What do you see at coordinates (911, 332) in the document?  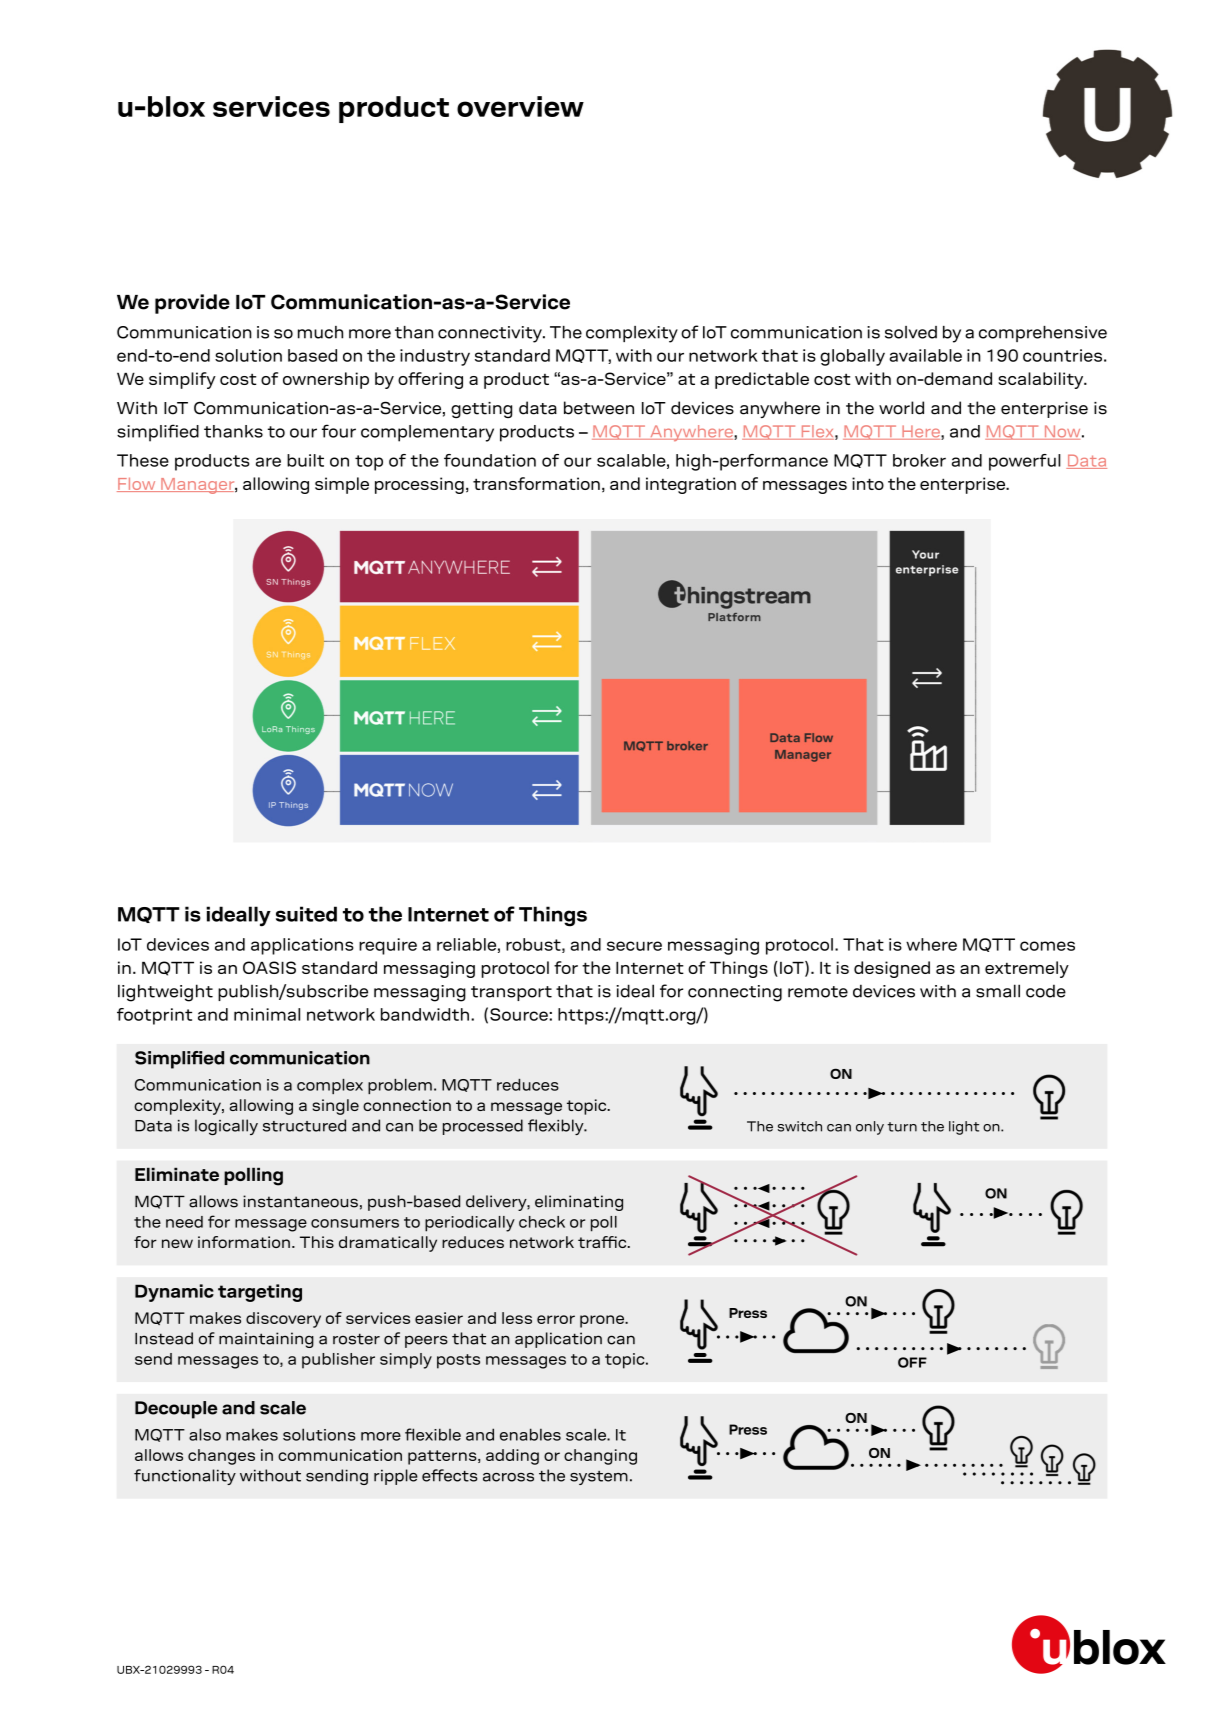 I see `solved` at bounding box center [911, 332].
